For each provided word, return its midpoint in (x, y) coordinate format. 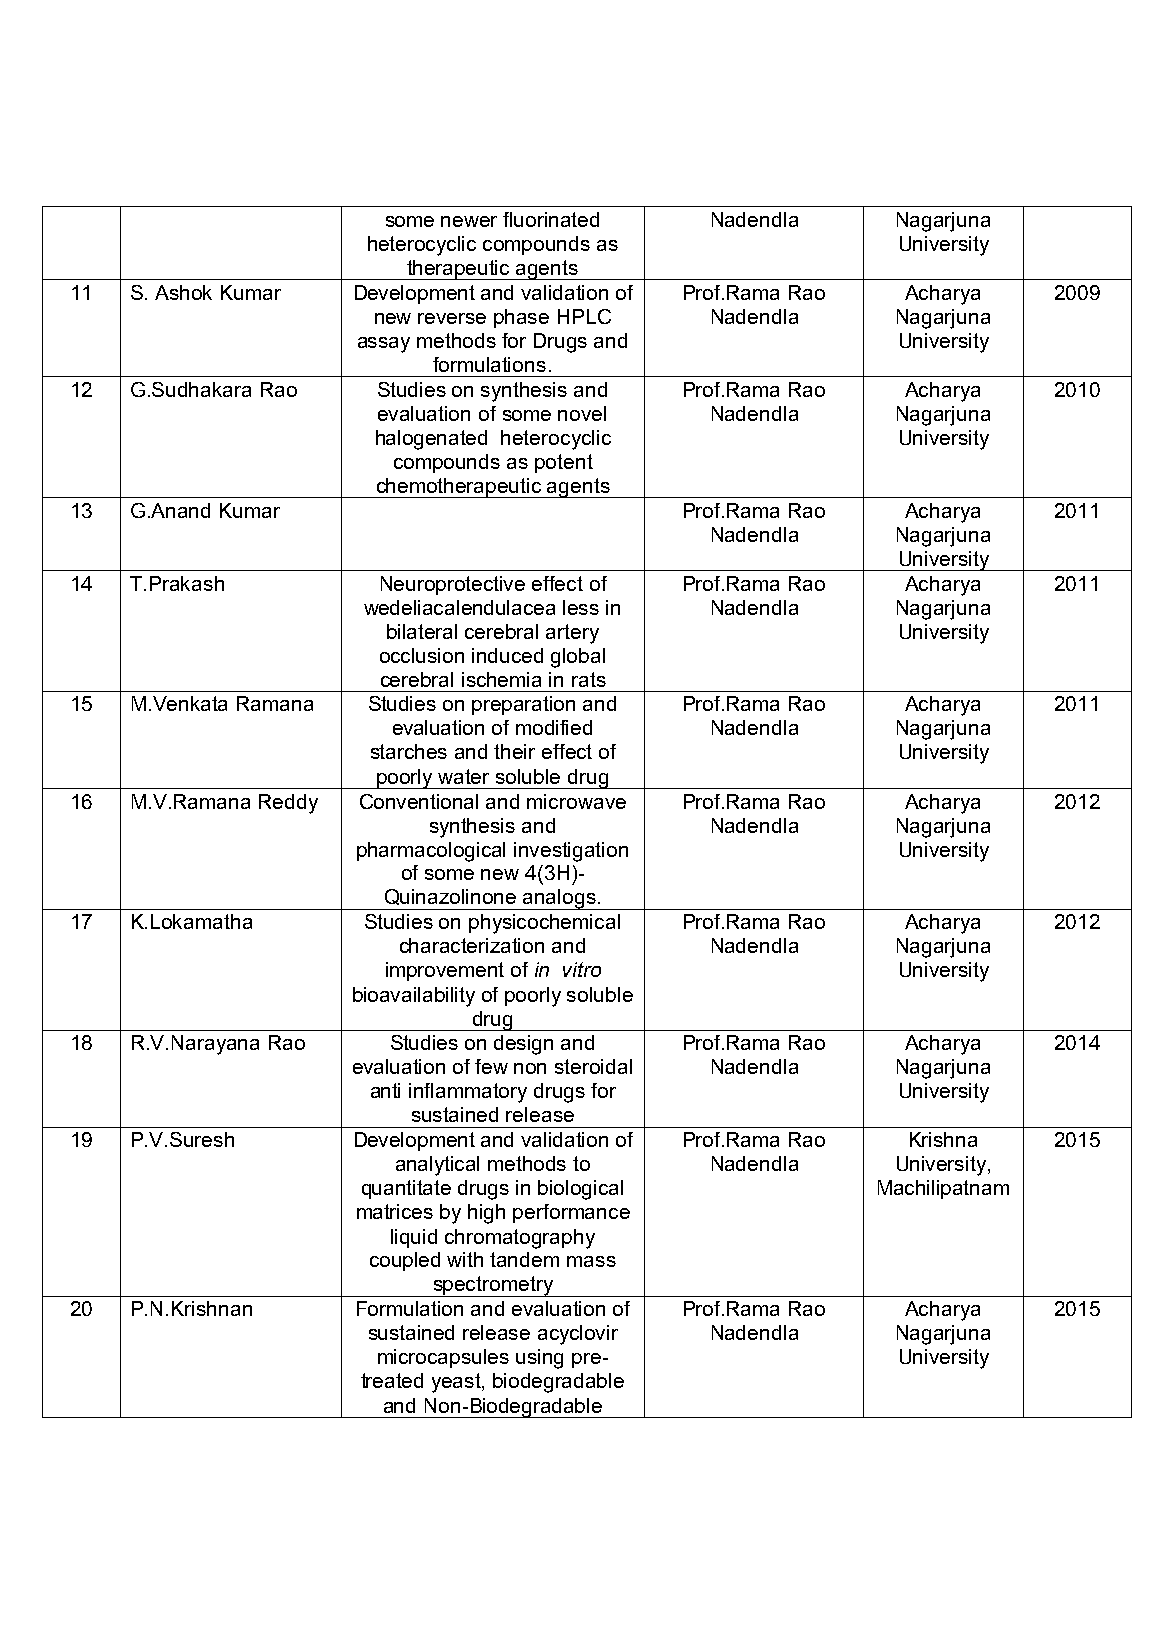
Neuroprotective (453, 585)
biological (580, 1190)
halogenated (431, 440)
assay (384, 345)
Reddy (288, 804)
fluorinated (551, 219)
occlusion (422, 655)
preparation (523, 705)
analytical (437, 1166)
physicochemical (544, 924)
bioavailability (414, 997)
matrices (395, 1211)
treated (392, 1380)
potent (564, 463)
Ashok (183, 292)
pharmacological (431, 852)
